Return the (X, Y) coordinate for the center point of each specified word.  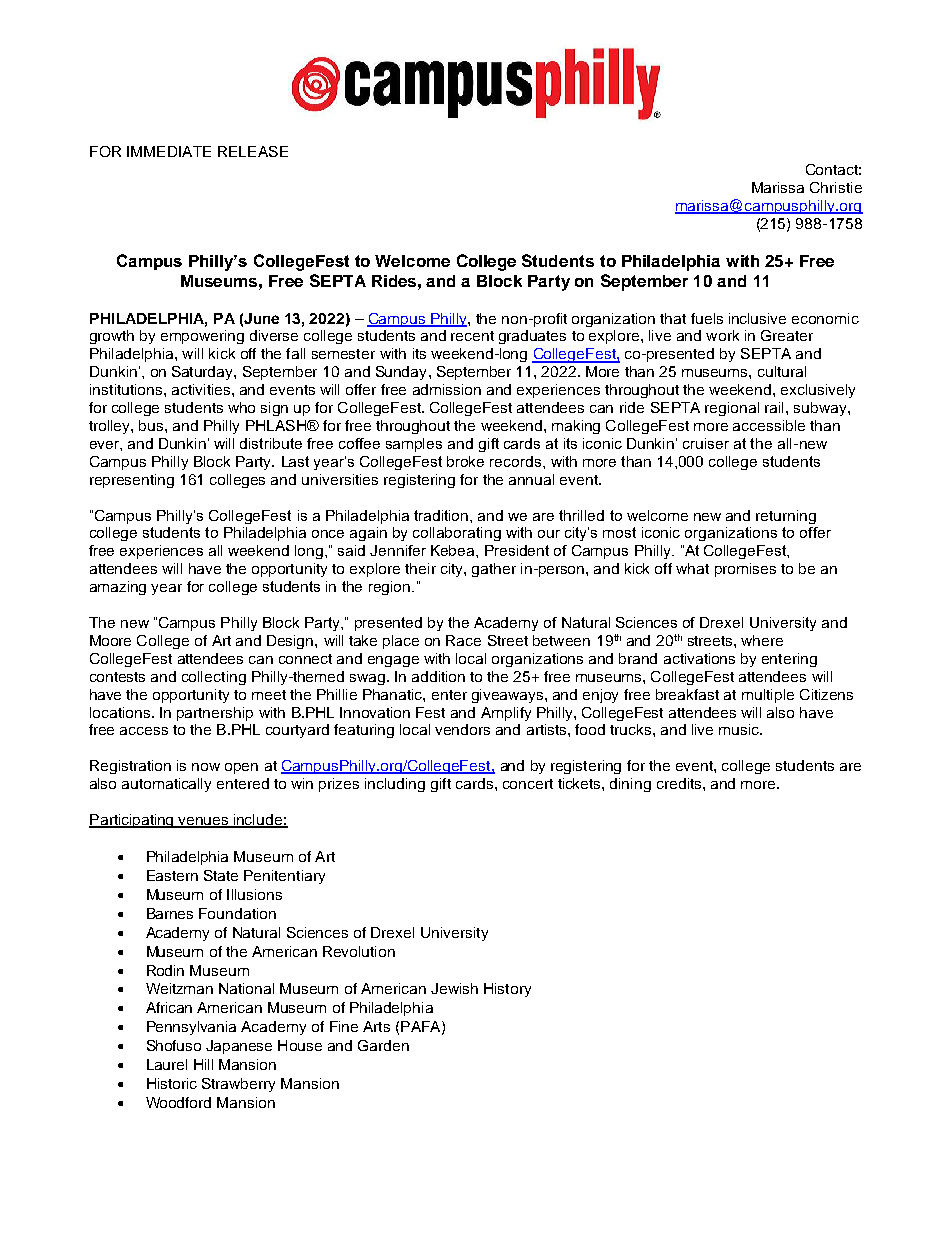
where (762, 640)
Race (463, 640)
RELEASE (253, 151)
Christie (836, 187)
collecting (214, 678)
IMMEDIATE (169, 151)
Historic (172, 1083)
